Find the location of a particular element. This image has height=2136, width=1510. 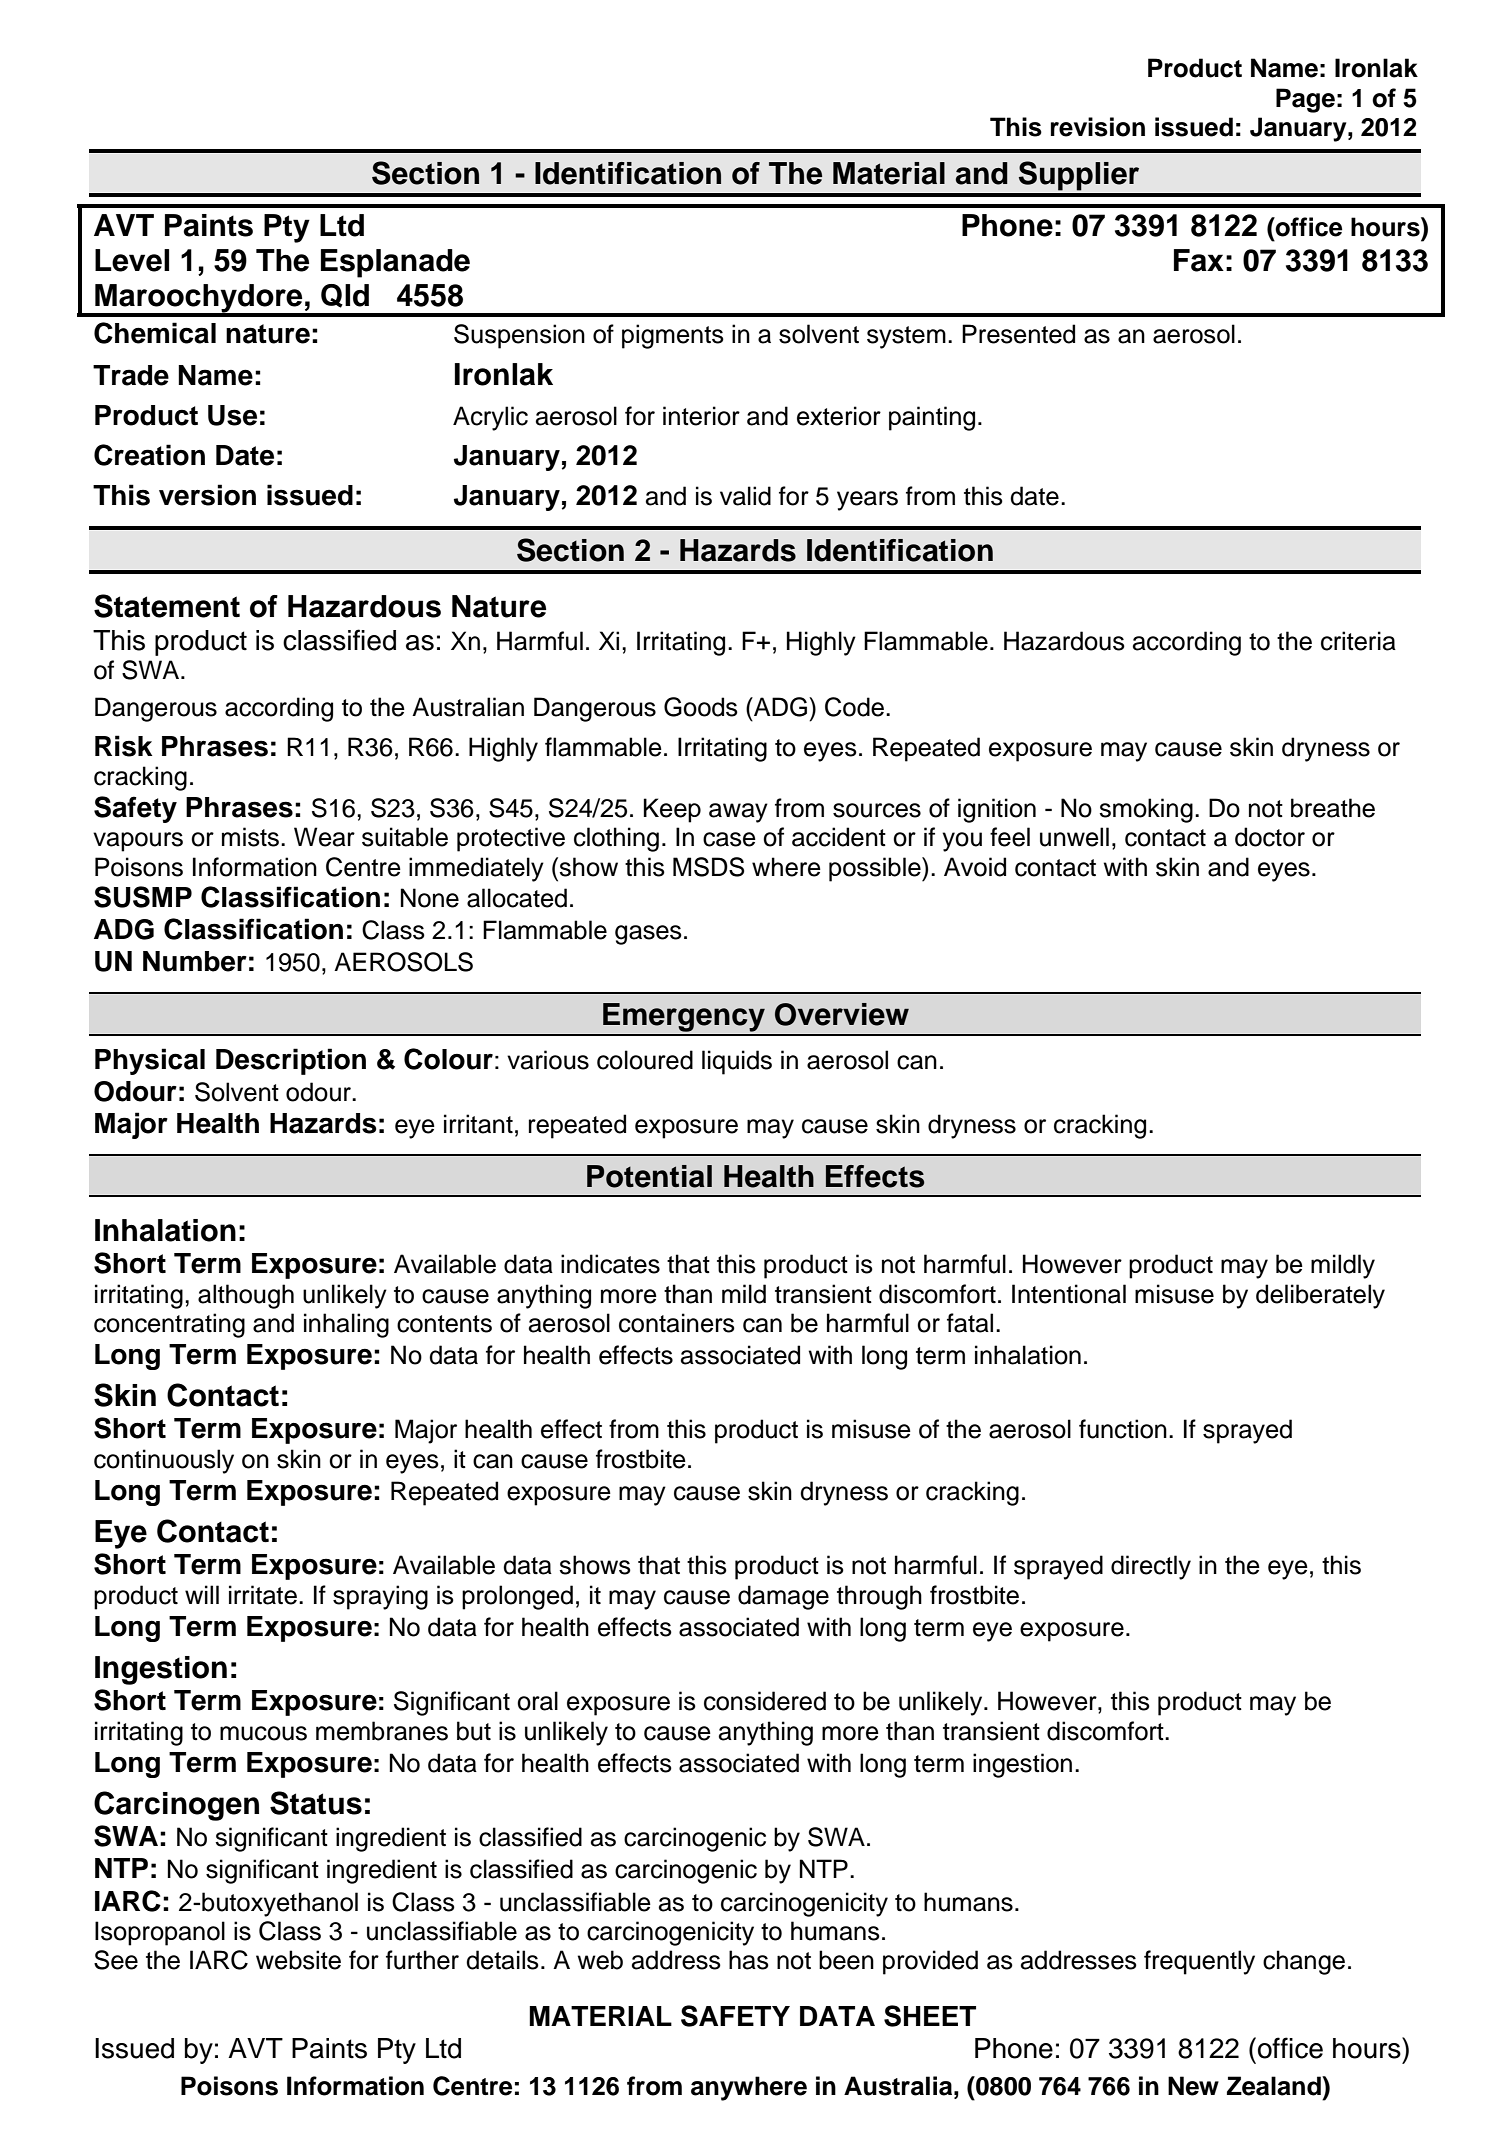

Level is located at coordinates (132, 260).
